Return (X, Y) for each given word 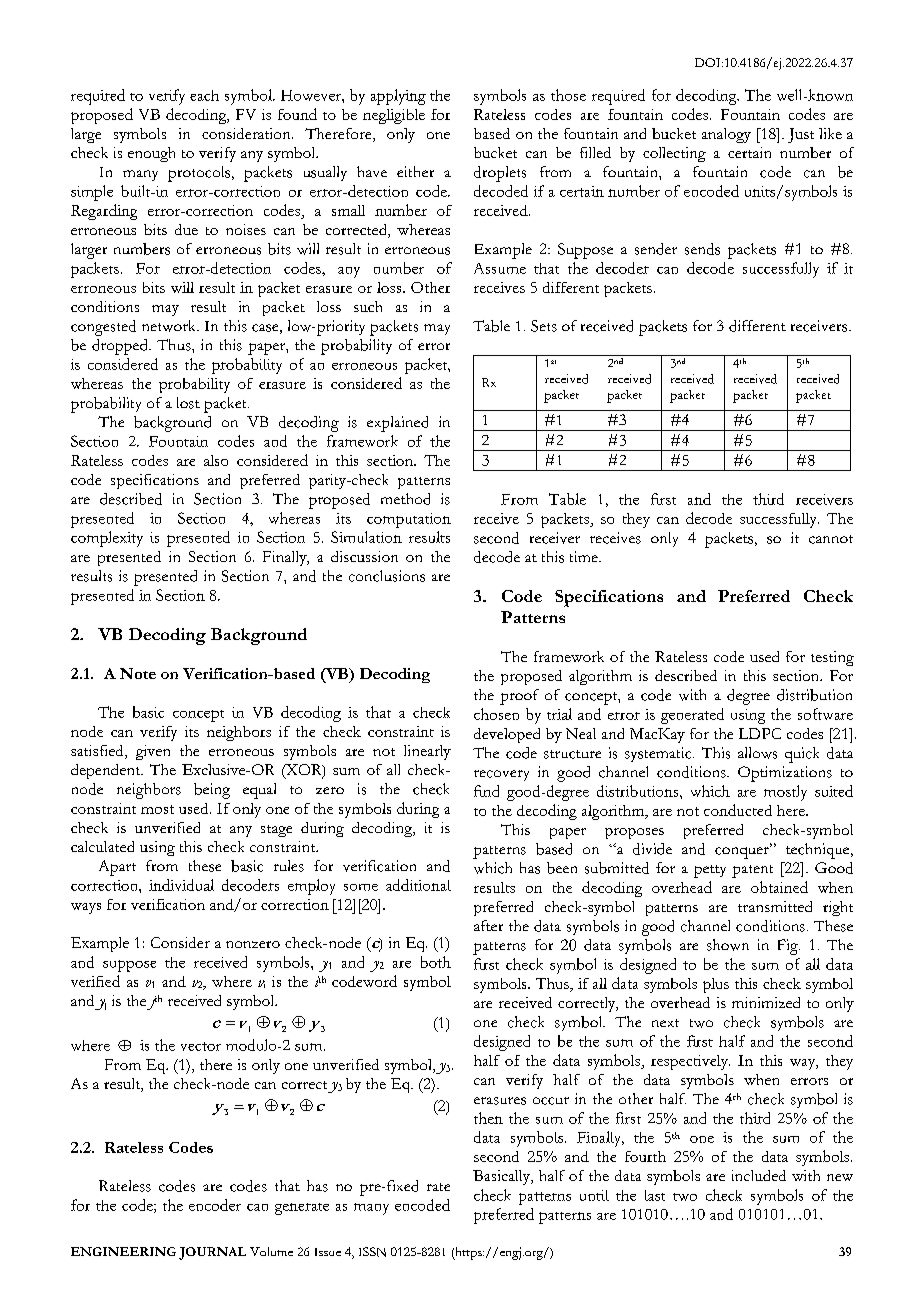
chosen (496, 714)
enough (151, 154)
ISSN (372, 1252)
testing (832, 658)
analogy (726, 135)
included (759, 1175)
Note (138, 673)
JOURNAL (212, 1253)
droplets (500, 174)
